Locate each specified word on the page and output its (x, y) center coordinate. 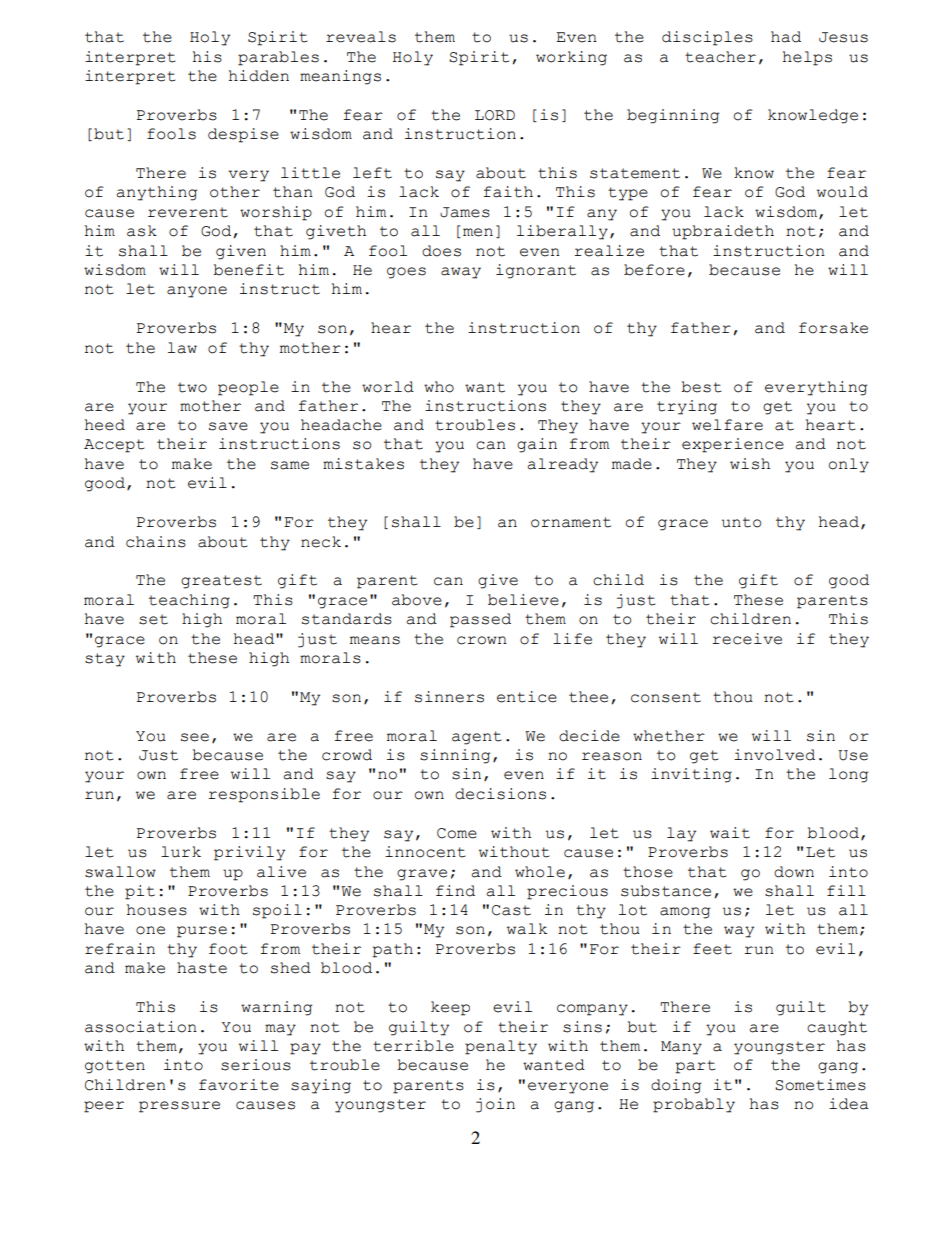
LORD (495, 115)
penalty (501, 1047)
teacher (720, 57)
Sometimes (820, 1085)
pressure (179, 1107)
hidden (259, 76)
